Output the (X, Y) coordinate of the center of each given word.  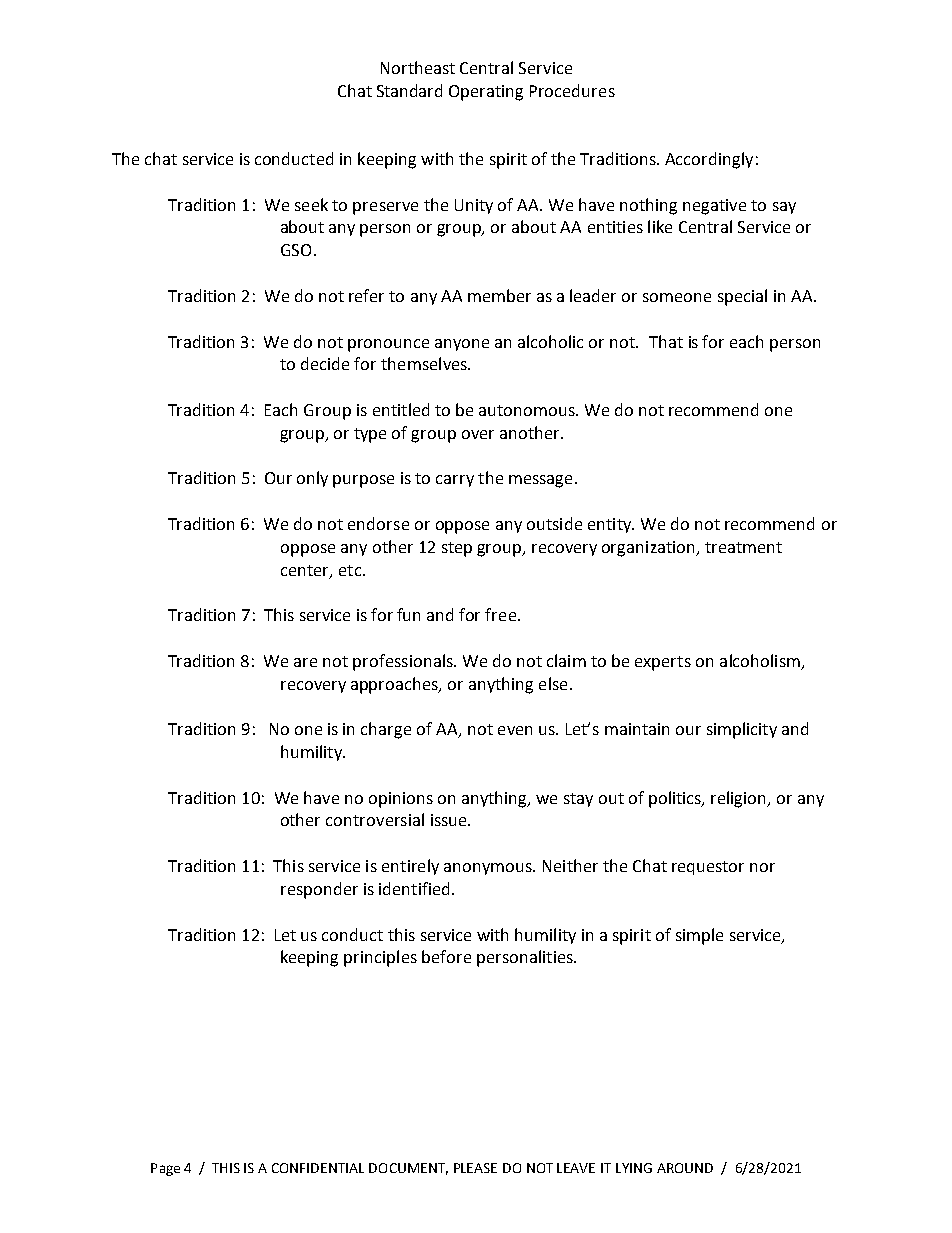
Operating (486, 93)
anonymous (489, 869)
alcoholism (760, 660)
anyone (462, 345)
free (502, 614)
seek (311, 204)
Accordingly (709, 160)
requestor (708, 868)
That (666, 341)
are (305, 662)
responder (319, 890)
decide (325, 363)
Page (165, 1169)
